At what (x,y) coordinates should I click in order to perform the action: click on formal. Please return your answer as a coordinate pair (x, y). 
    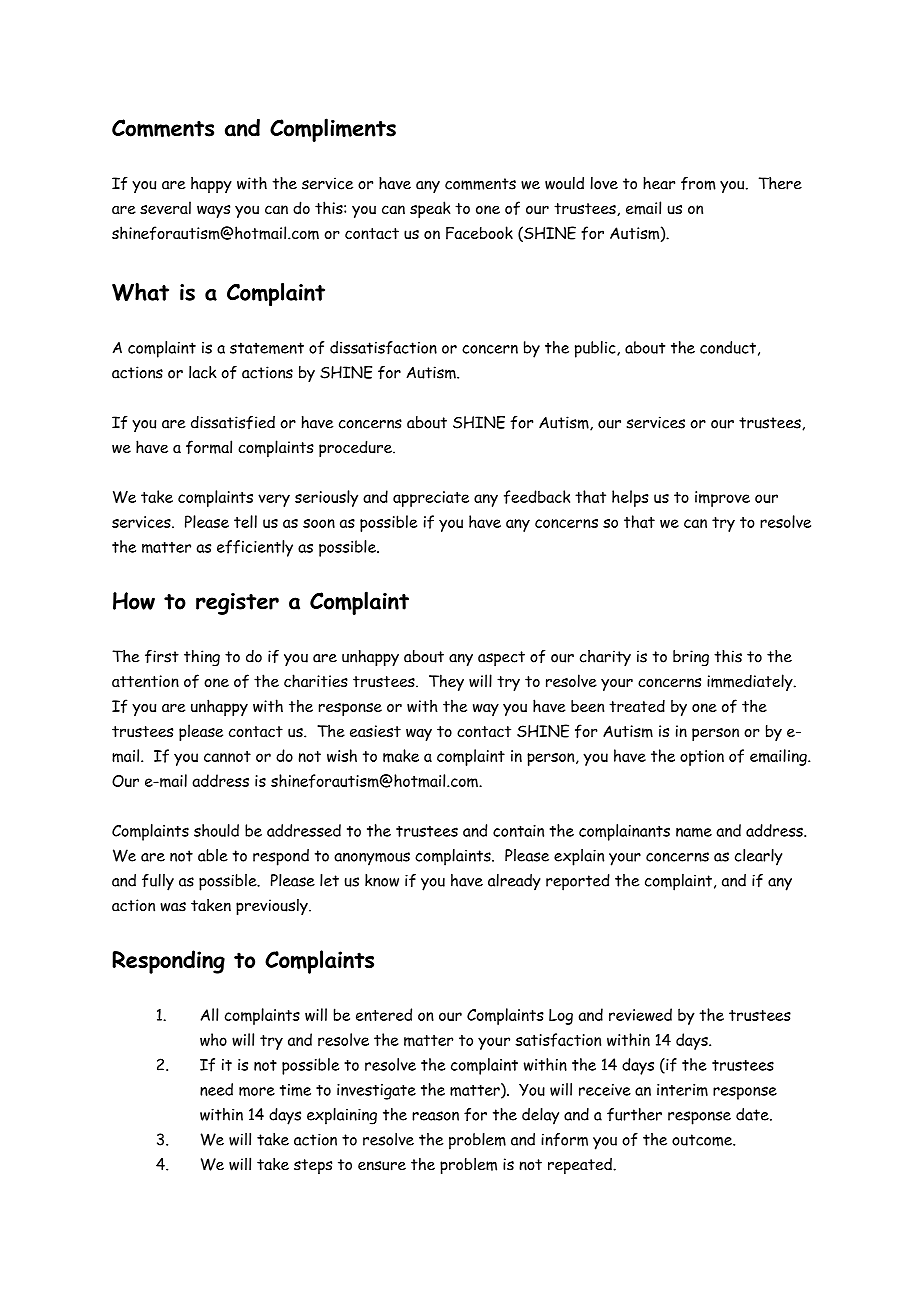
    Looking at the image, I should click on (209, 447).
